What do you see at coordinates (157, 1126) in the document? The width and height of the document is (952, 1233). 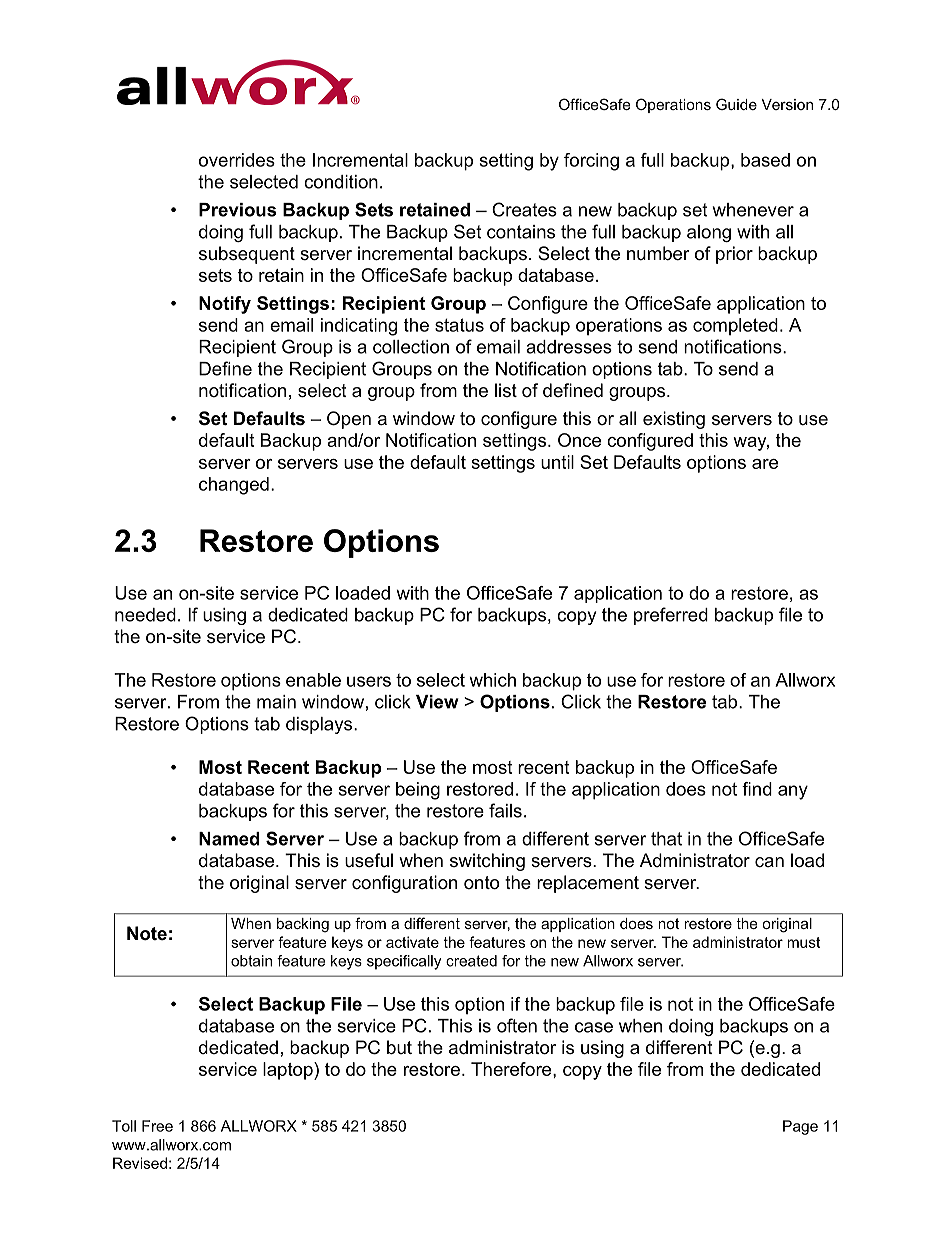 I see `Free` at bounding box center [157, 1126].
